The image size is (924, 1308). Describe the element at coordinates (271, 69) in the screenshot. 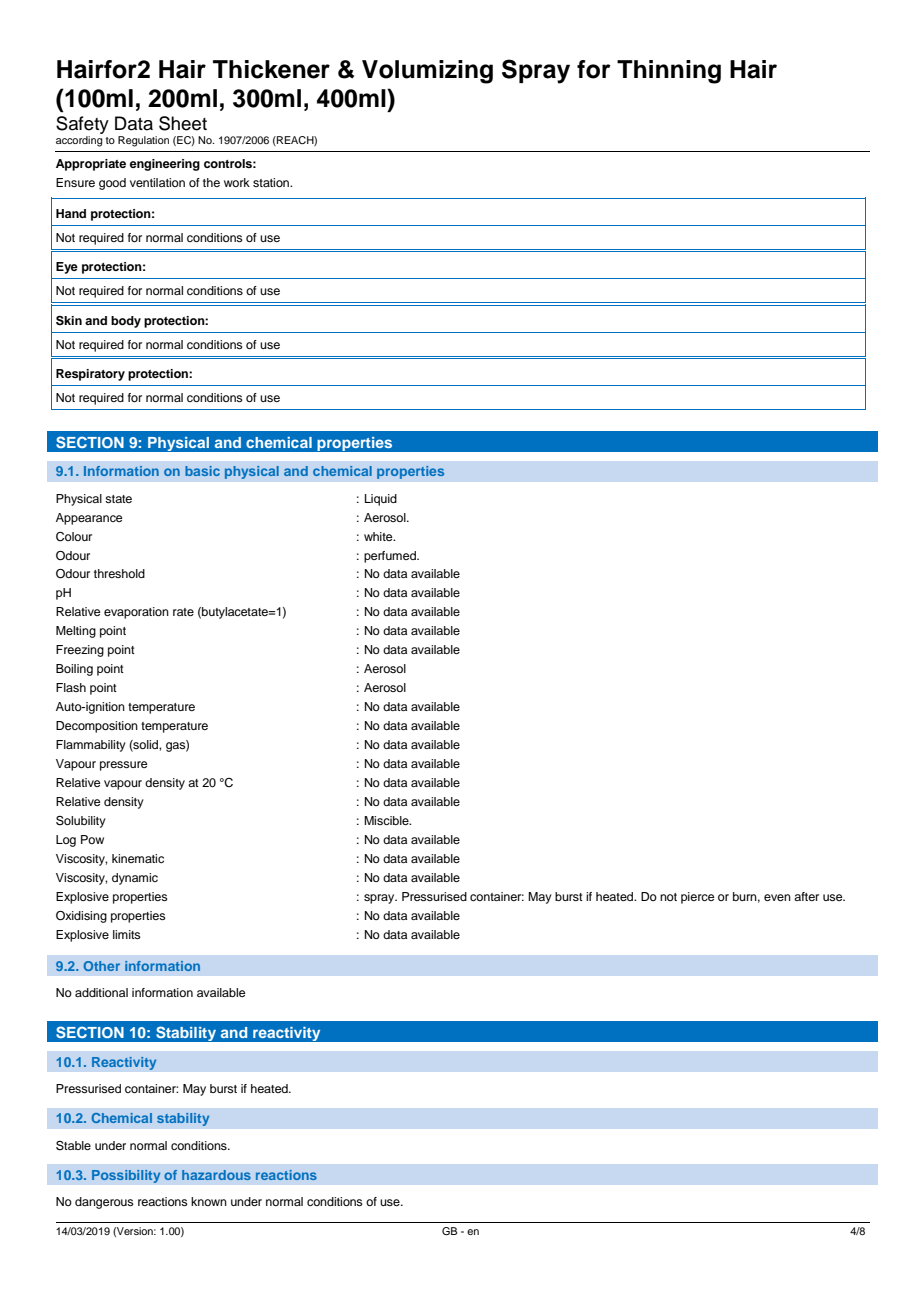

I see `Thickener` at that location.
